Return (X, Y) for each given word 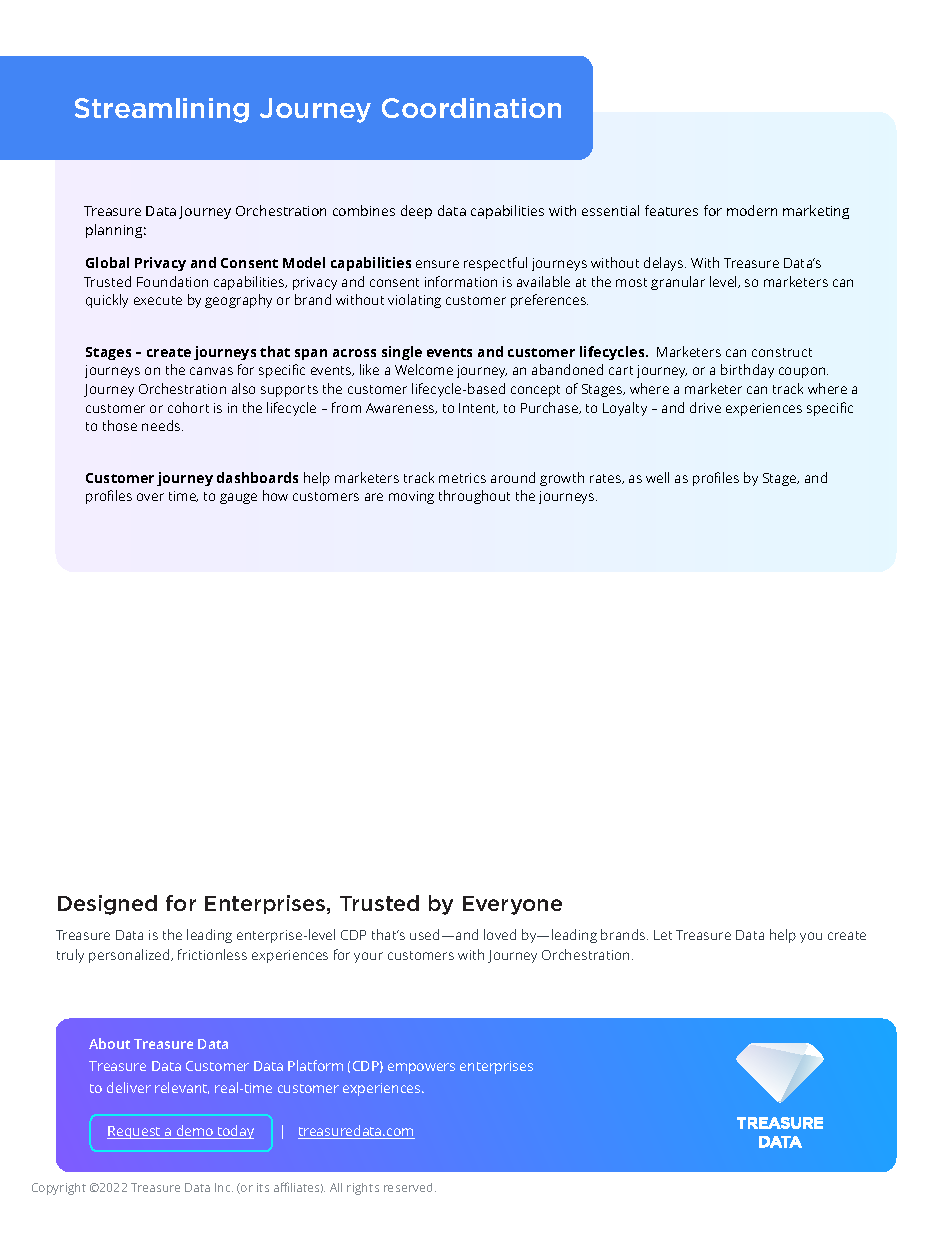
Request (135, 1132)
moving (411, 497)
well (657, 477)
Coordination (471, 108)
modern (752, 210)
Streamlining (162, 110)
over (150, 497)
